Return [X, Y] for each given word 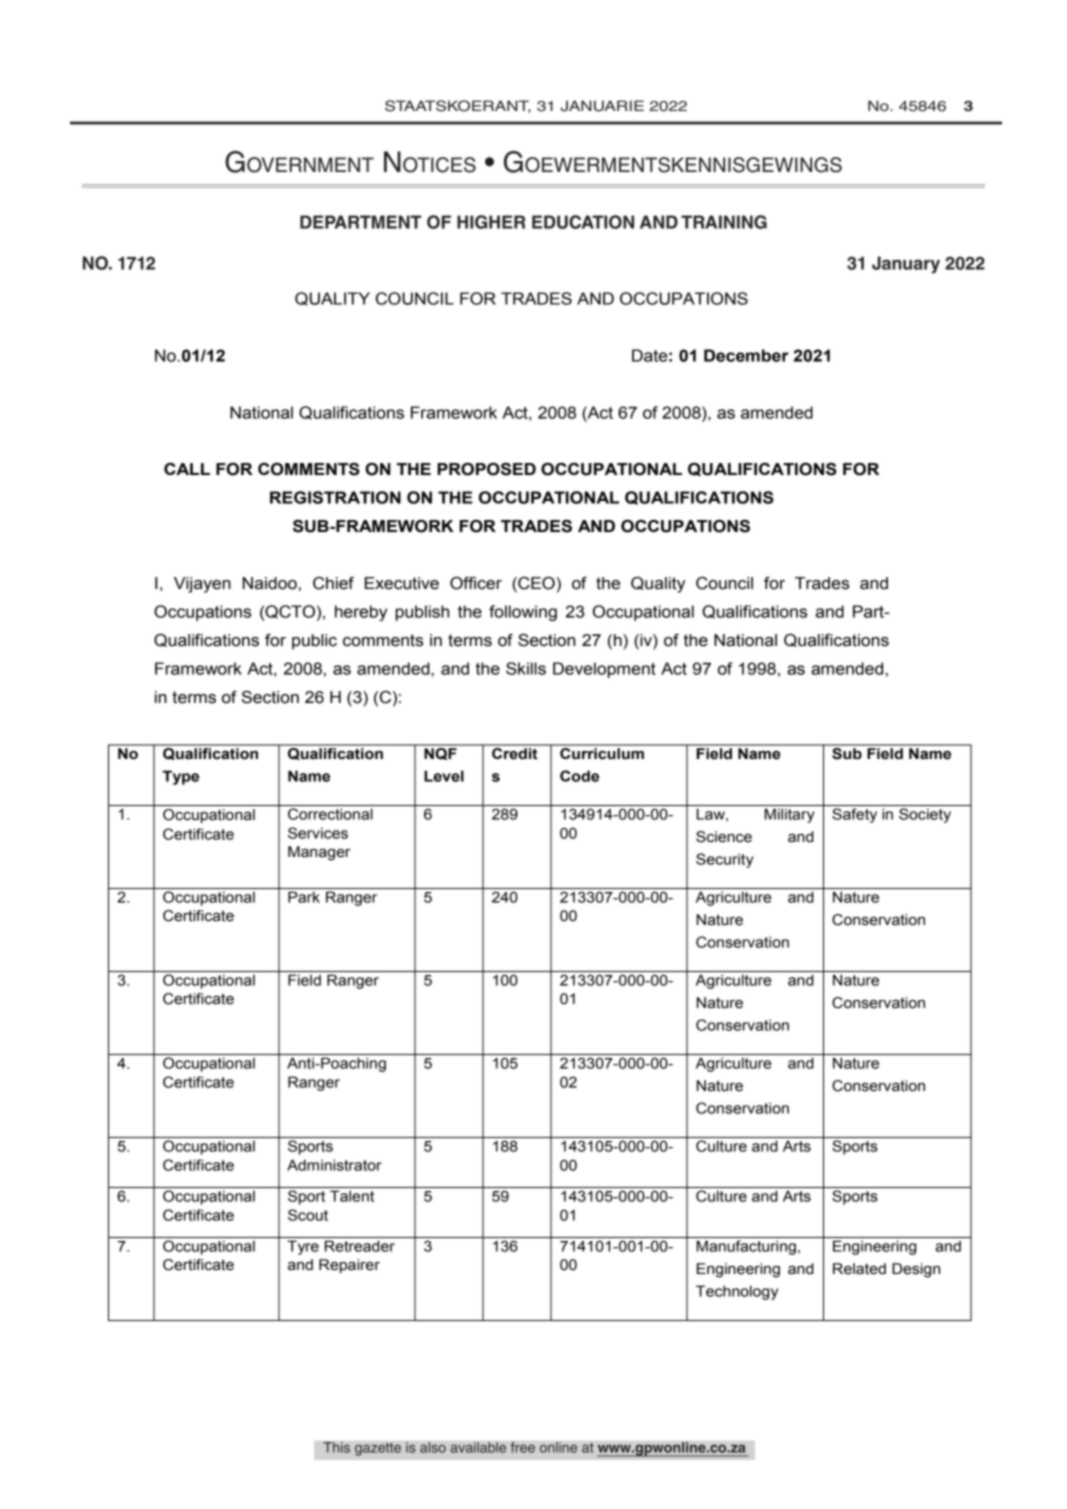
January [906, 265]
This [336, 1447]
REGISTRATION [335, 497]
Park [304, 897]
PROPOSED [486, 469]
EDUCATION [583, 222]
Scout [308, 1215]
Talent [352, 1196]
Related [859, 1269]
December [746, 355]
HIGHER [491, 222]
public [314, 642]
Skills [526, 668]
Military [789, 815]
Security [724, 860]
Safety [854, 815]
